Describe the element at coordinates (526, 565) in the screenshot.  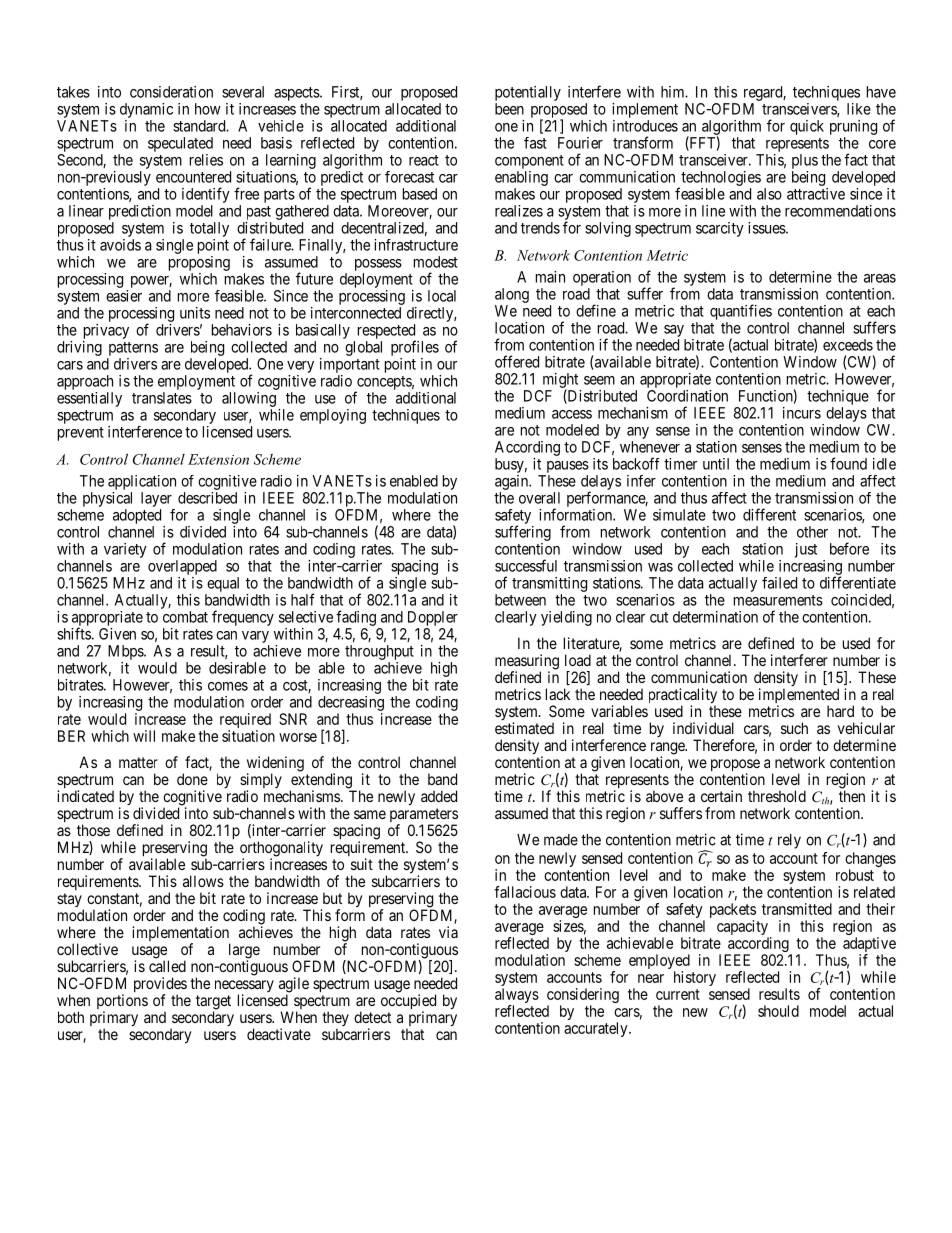
I see `successful` at that location.
